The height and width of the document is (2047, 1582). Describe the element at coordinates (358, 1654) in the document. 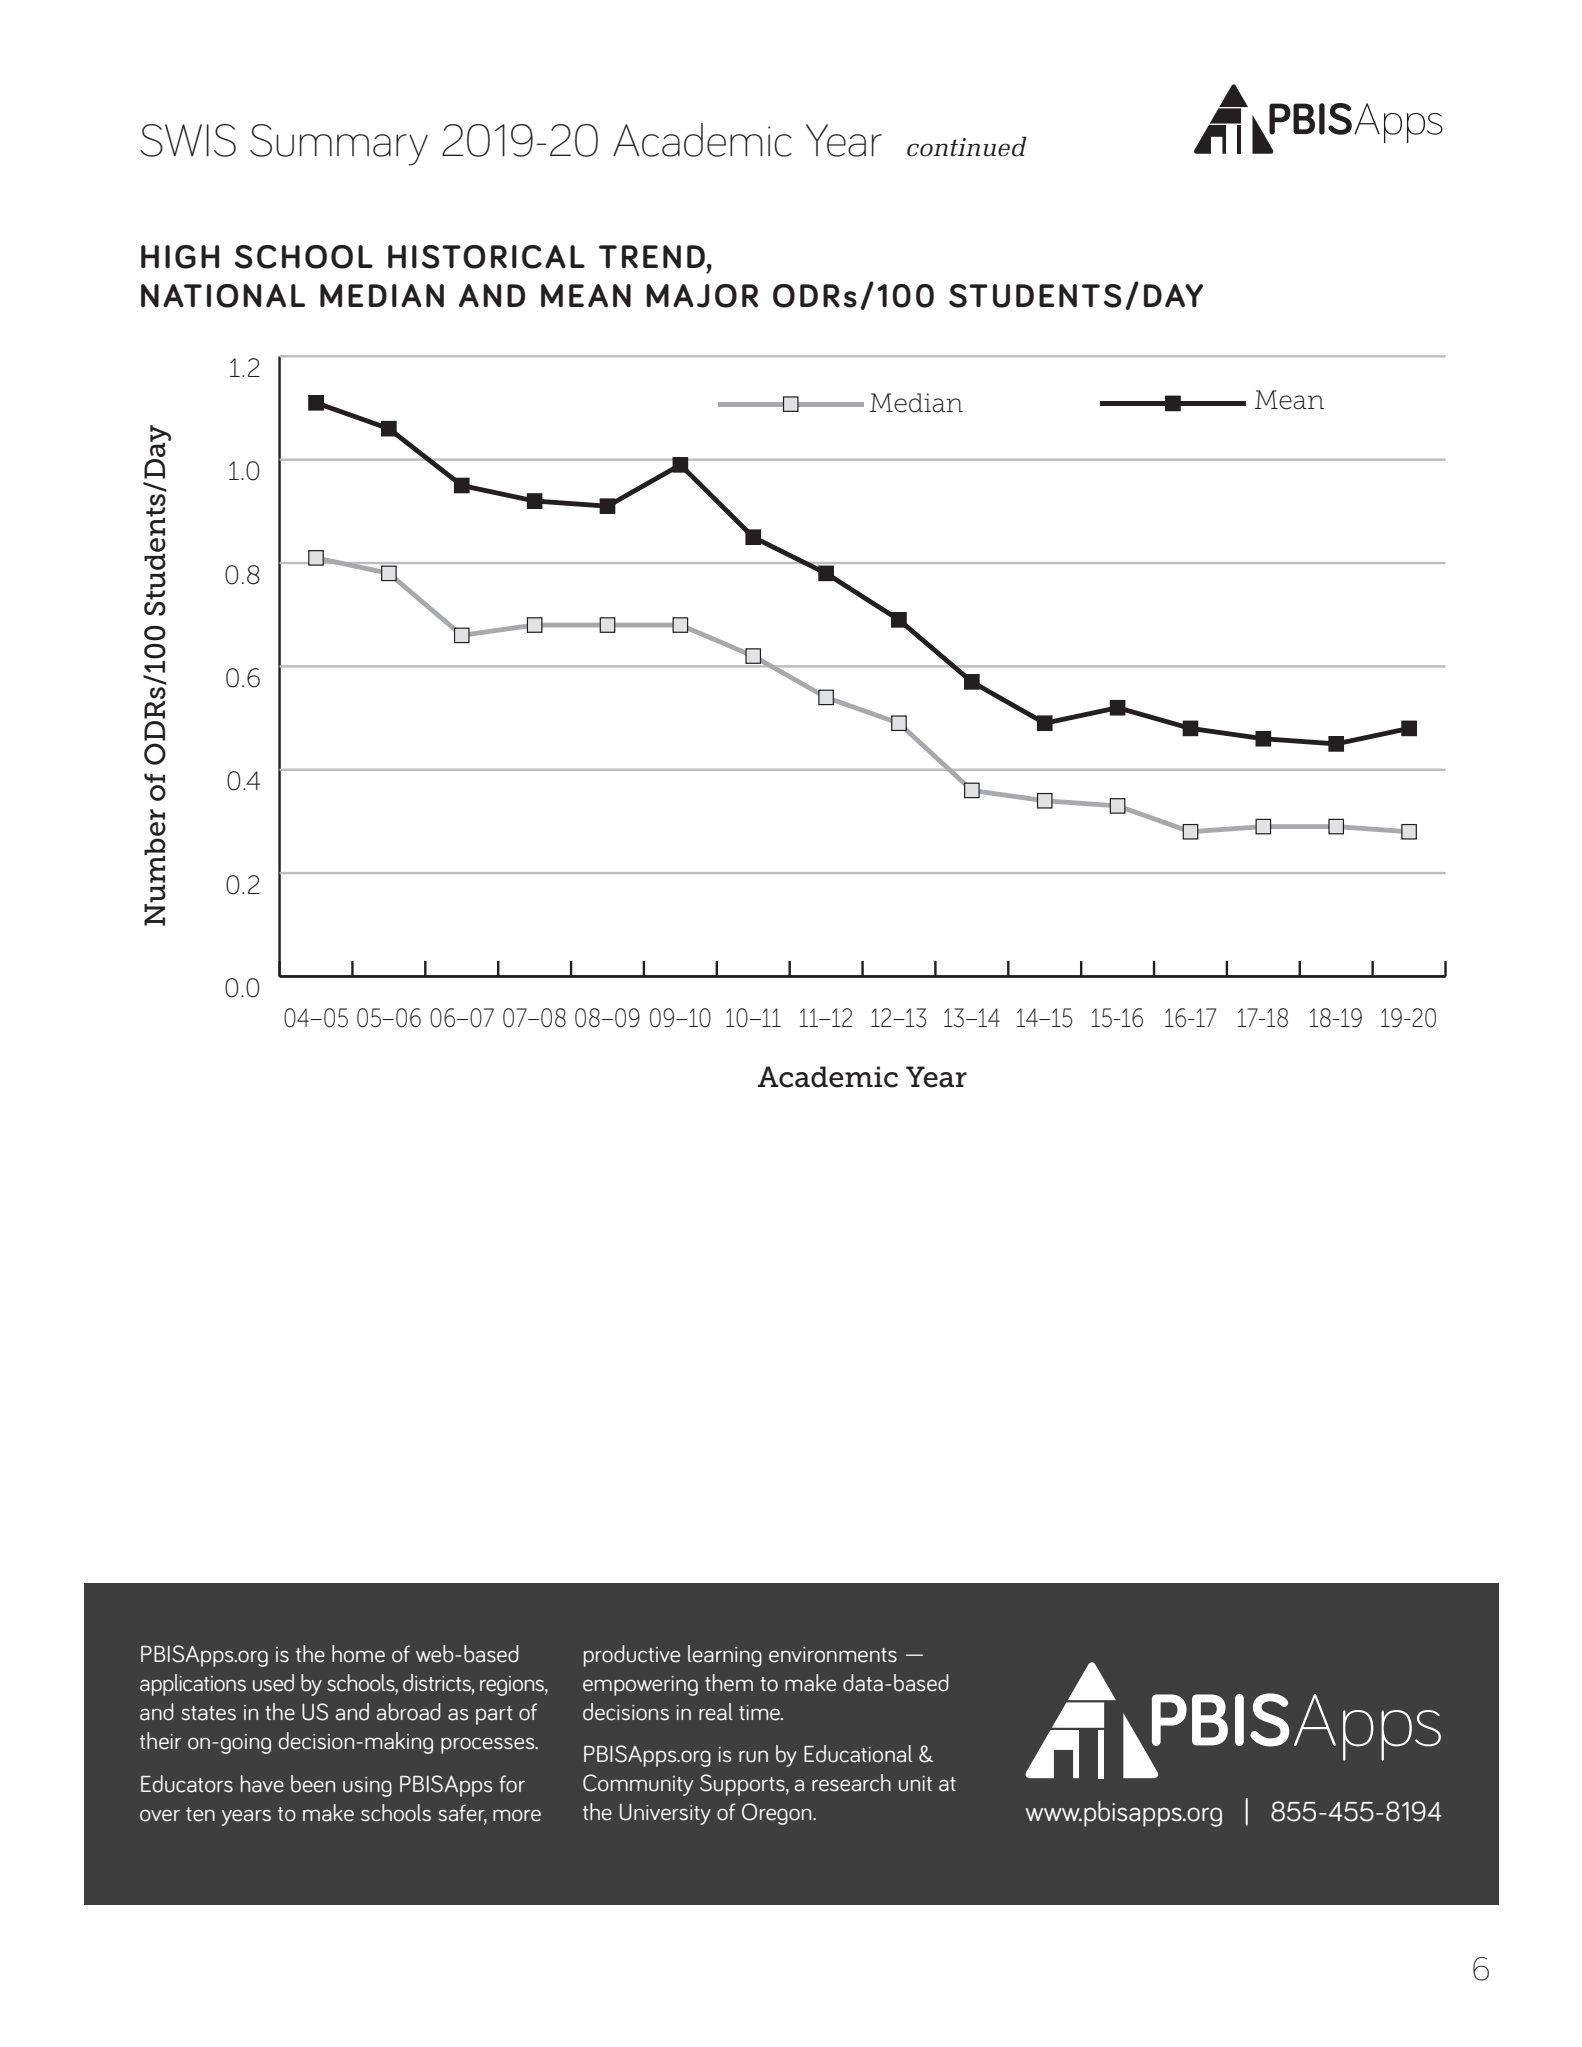

I see `home` at that location.
